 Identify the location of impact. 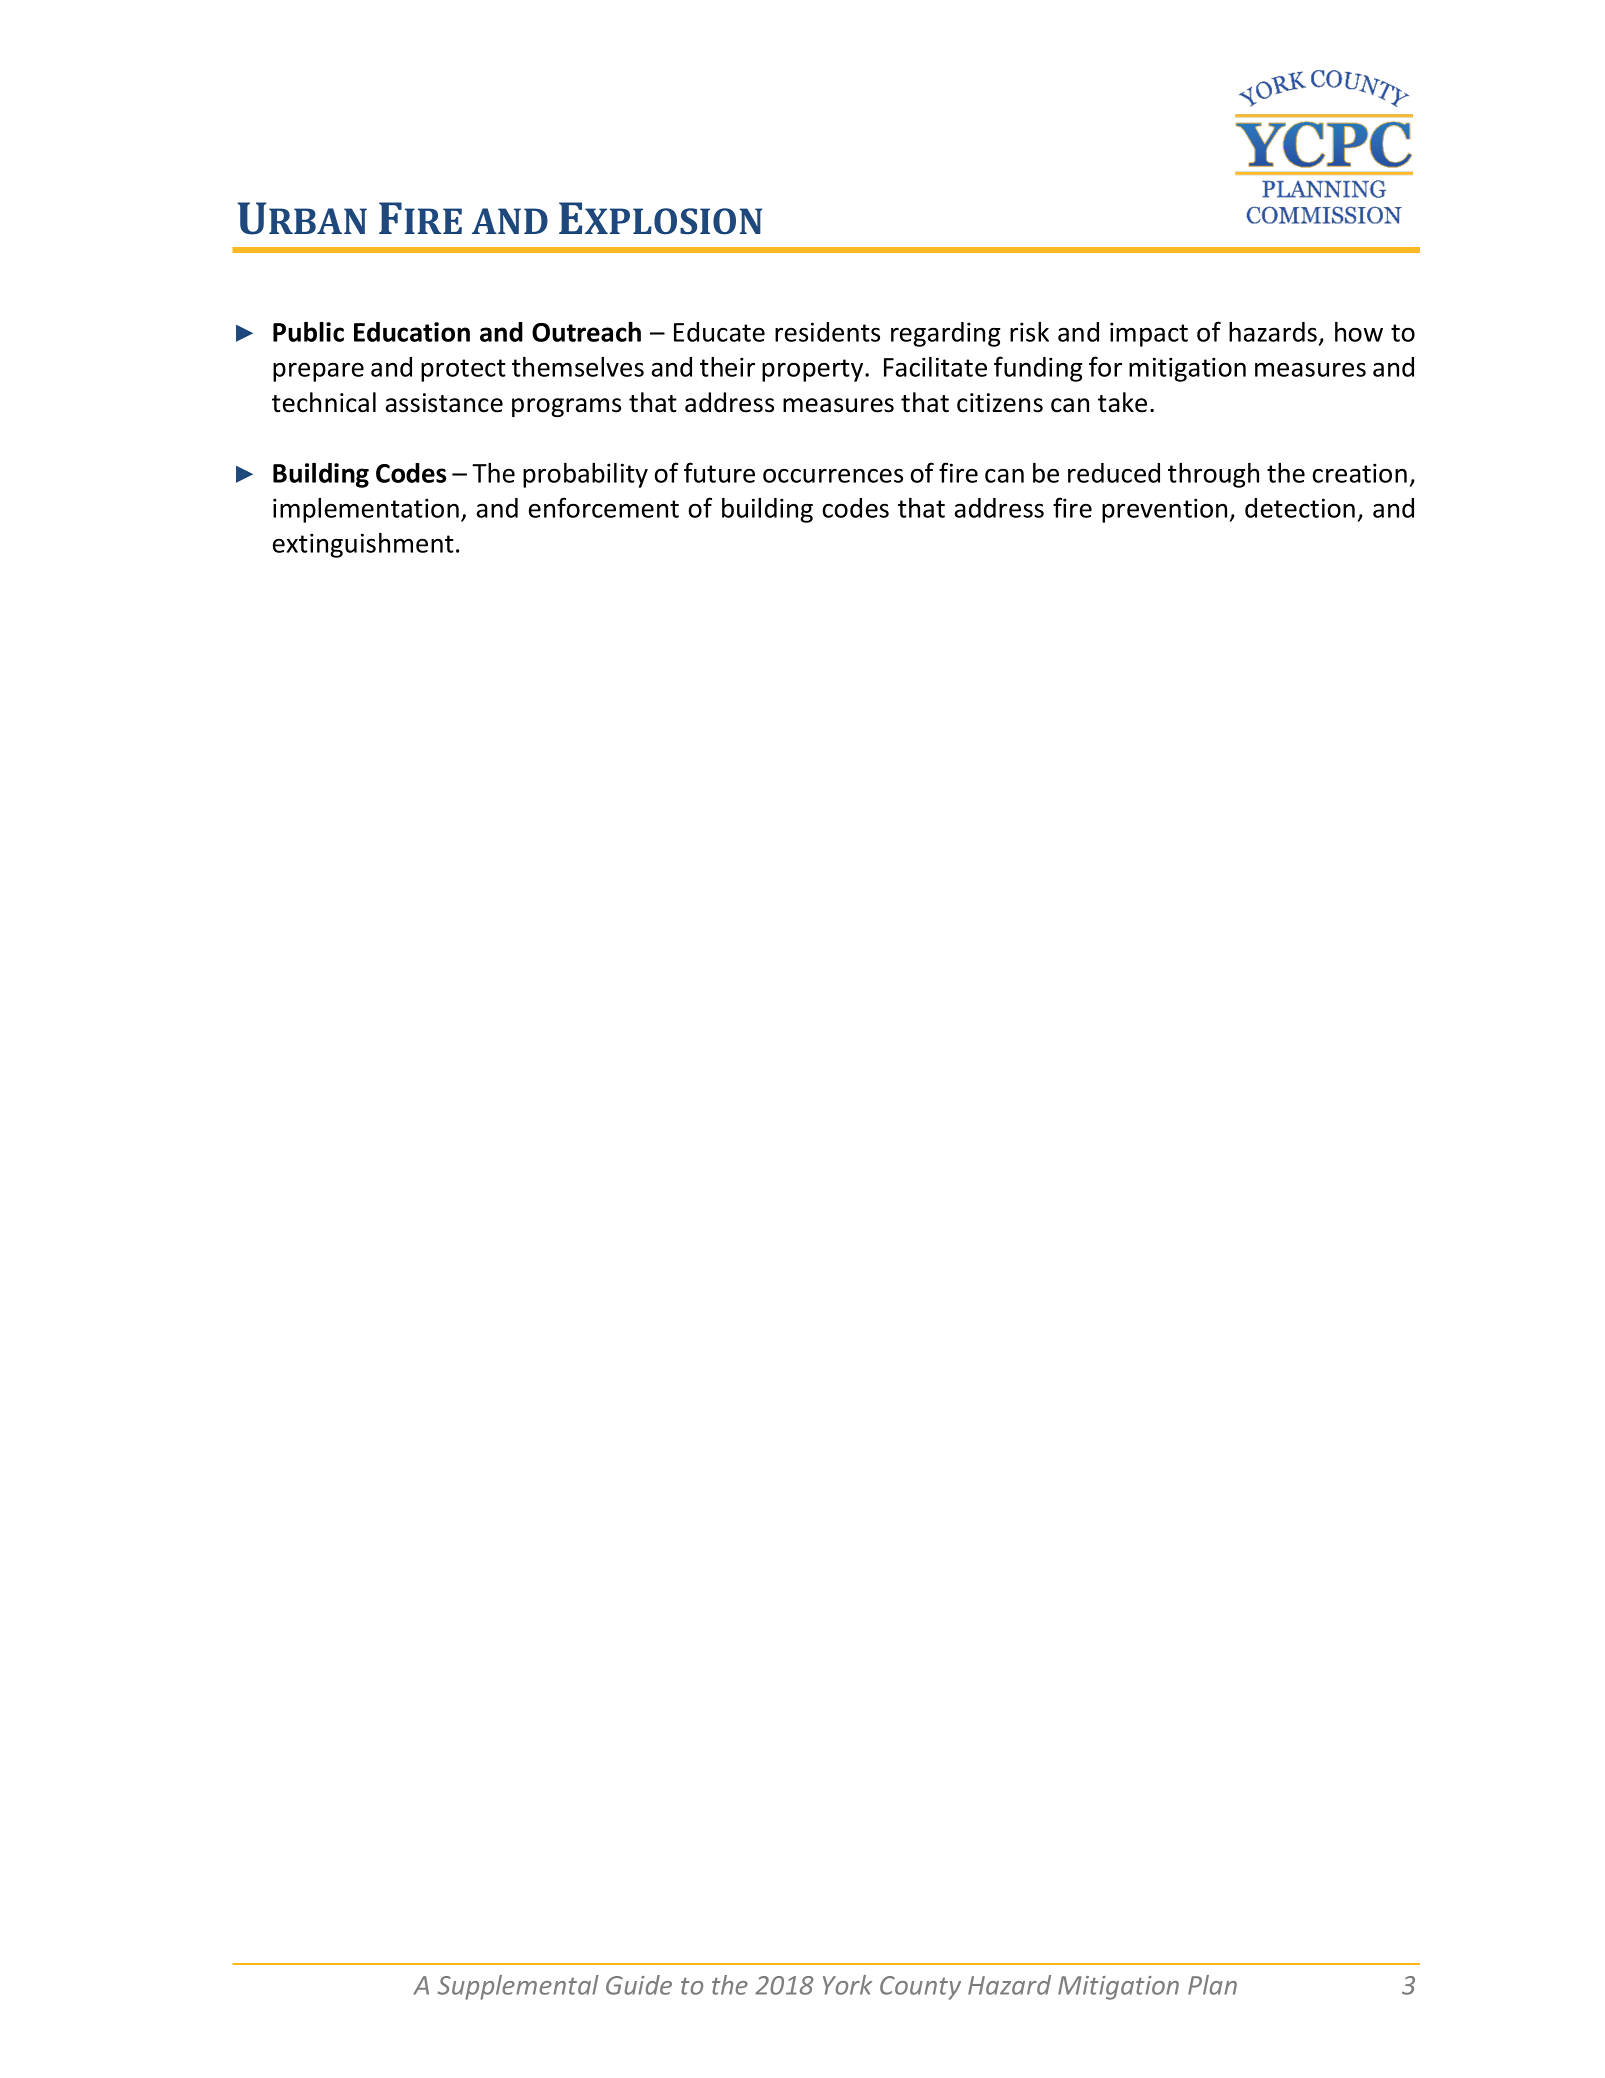
(1149, 334).
